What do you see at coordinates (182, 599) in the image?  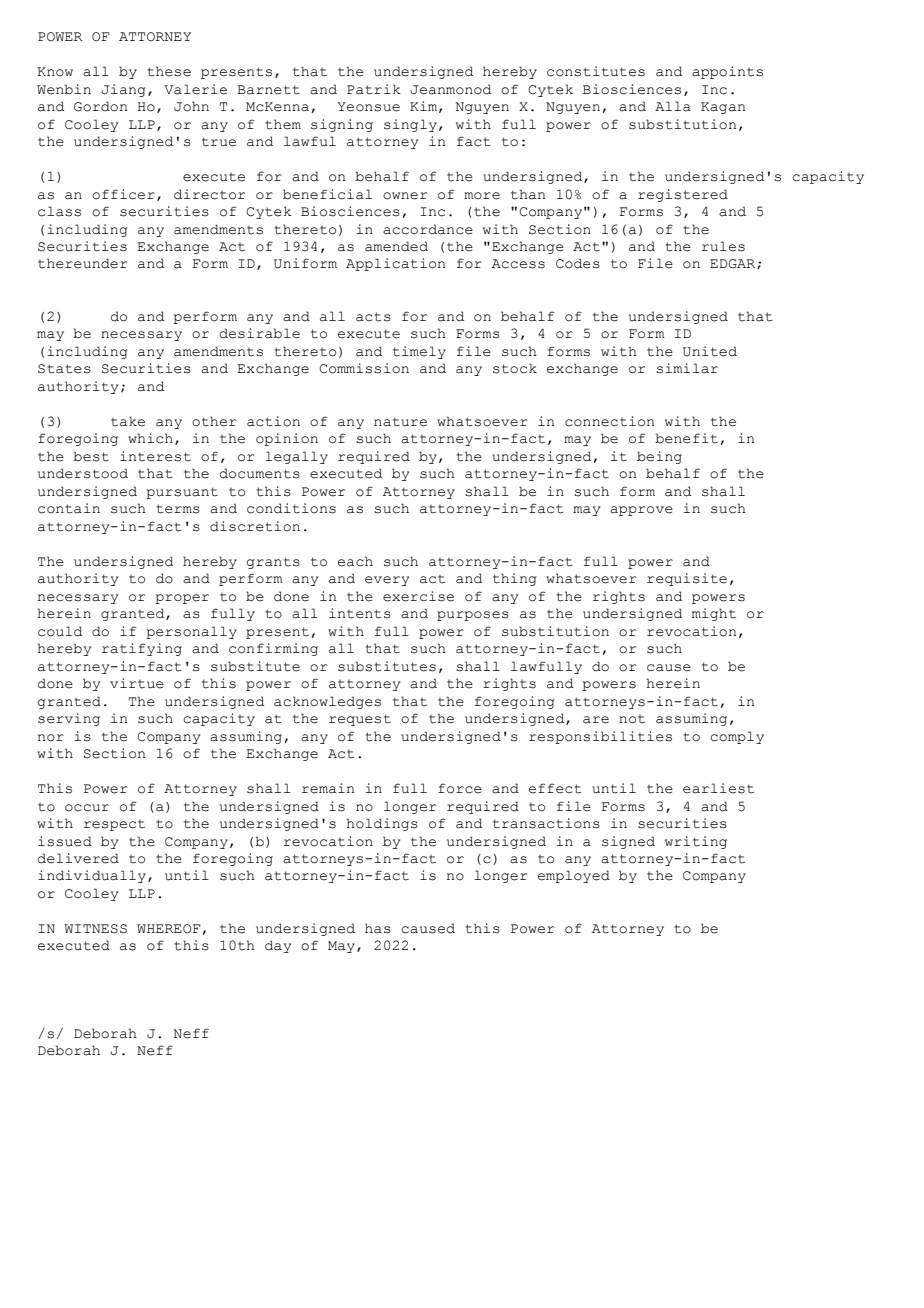 I see `proper` at bounding box center [182, 599].
